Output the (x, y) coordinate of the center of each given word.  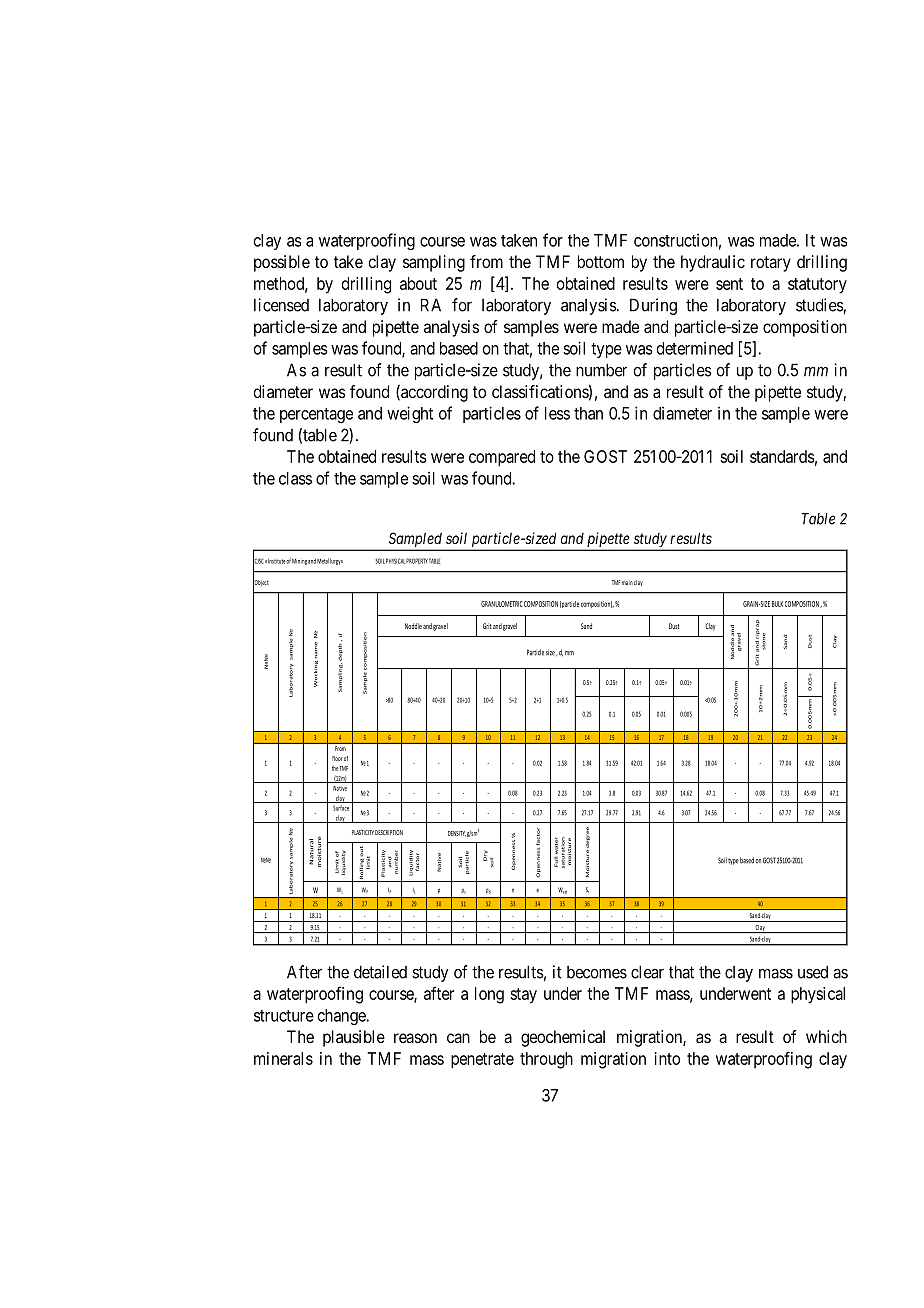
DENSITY (457, 834)
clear (647, 972)
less (557, 413)
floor (337, 758)
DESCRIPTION (389, 832)
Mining (299, 562)
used (813, 972)
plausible (354, 1038)
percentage (316, 415)
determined (695, 348)
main (627, 582)
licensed (281, 305)
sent (729, 284)
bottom (601, 261)
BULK (777, 604)
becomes (597, 972)
